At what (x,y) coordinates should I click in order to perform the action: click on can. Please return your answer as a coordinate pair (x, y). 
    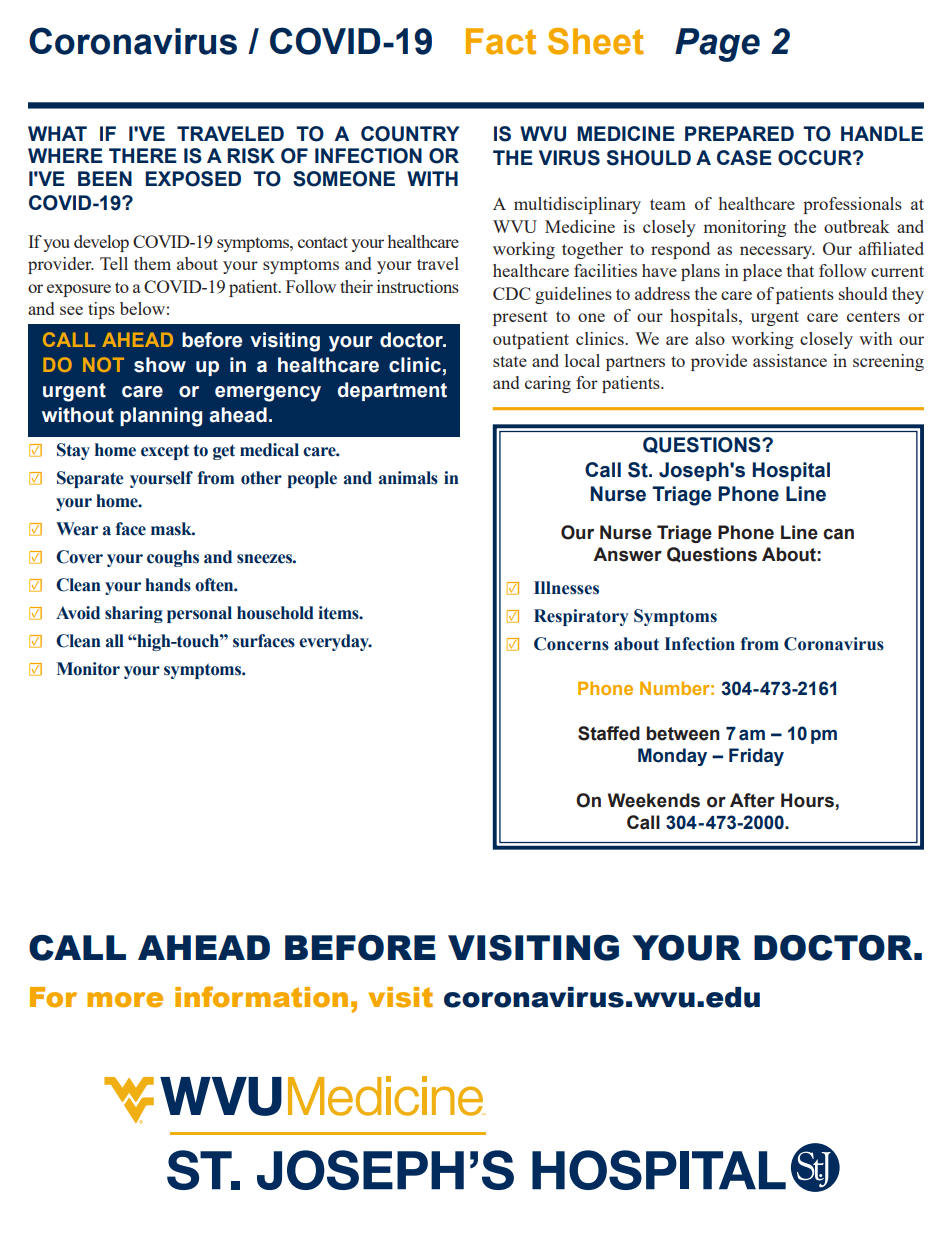
    Looking at the image, I should click on (838, 534).
